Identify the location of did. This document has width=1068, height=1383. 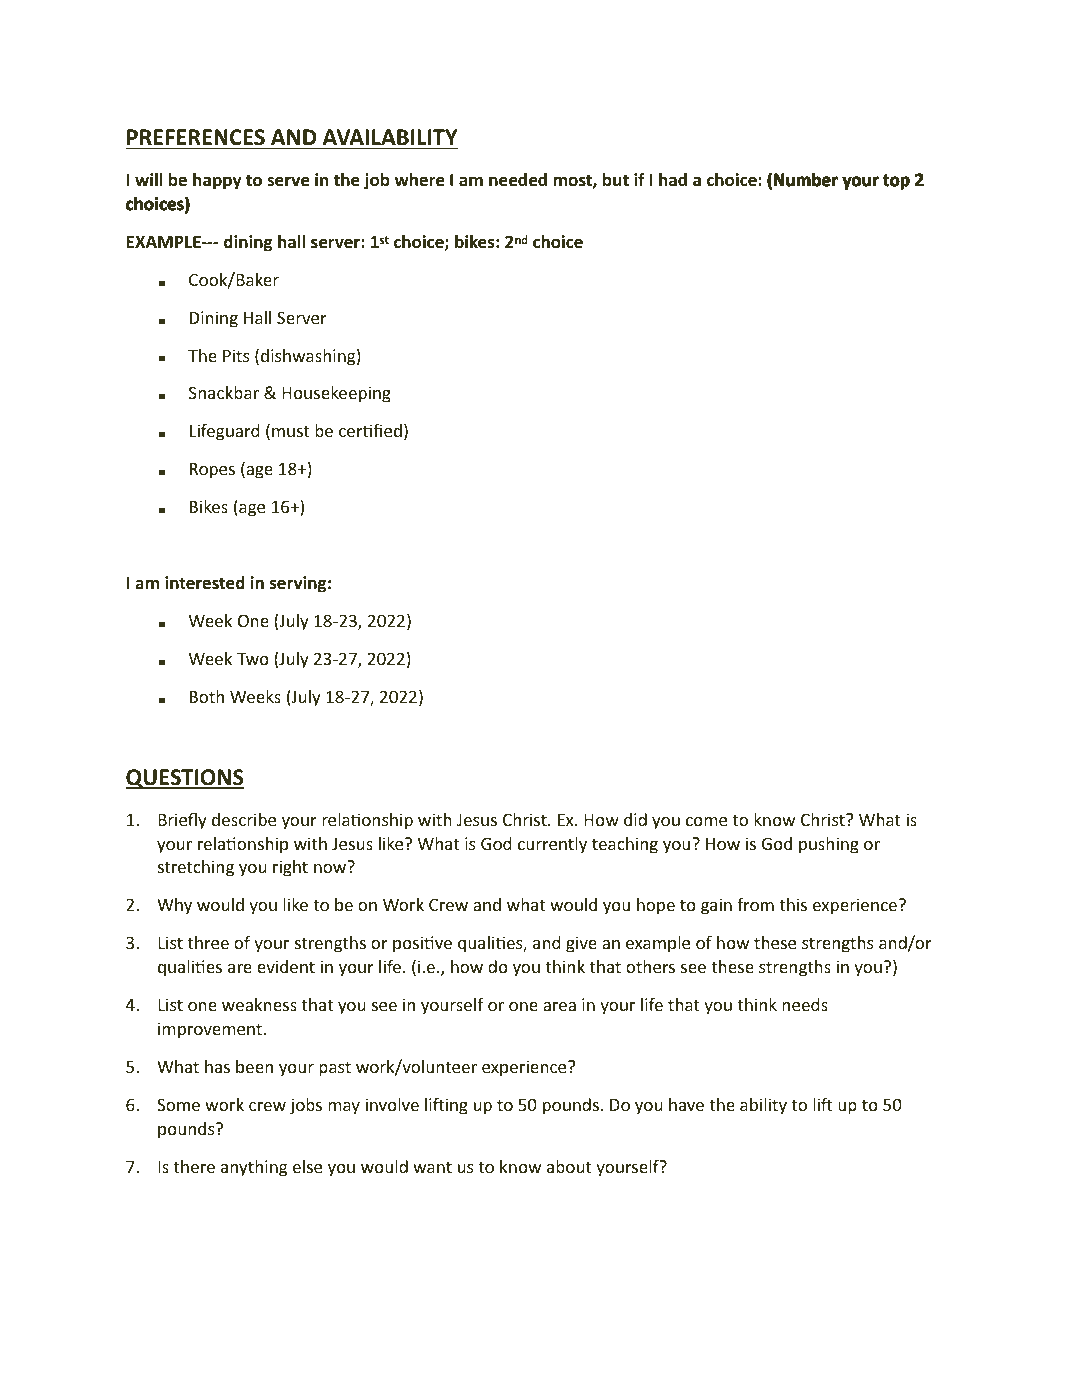
(635, 819).
